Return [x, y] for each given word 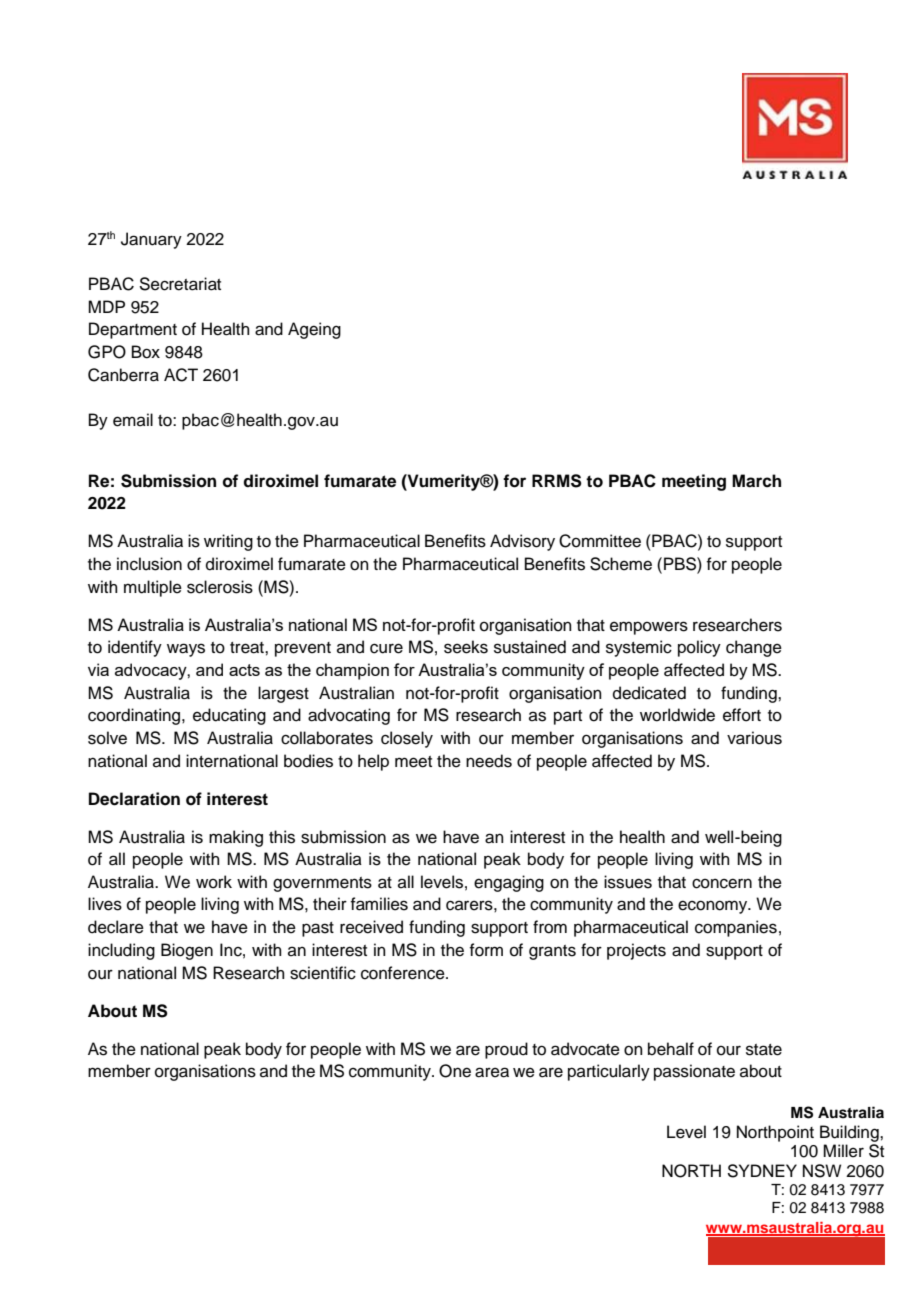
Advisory [522, 542]
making [236, 838]
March [756, 481]
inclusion [149, 564]
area [492, 1072]
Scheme [621, 564]
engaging [509, 883]
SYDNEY [762, 1171]
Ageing [314, 330]
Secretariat [180, 284]
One [455, 1071]
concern [722, 883]
